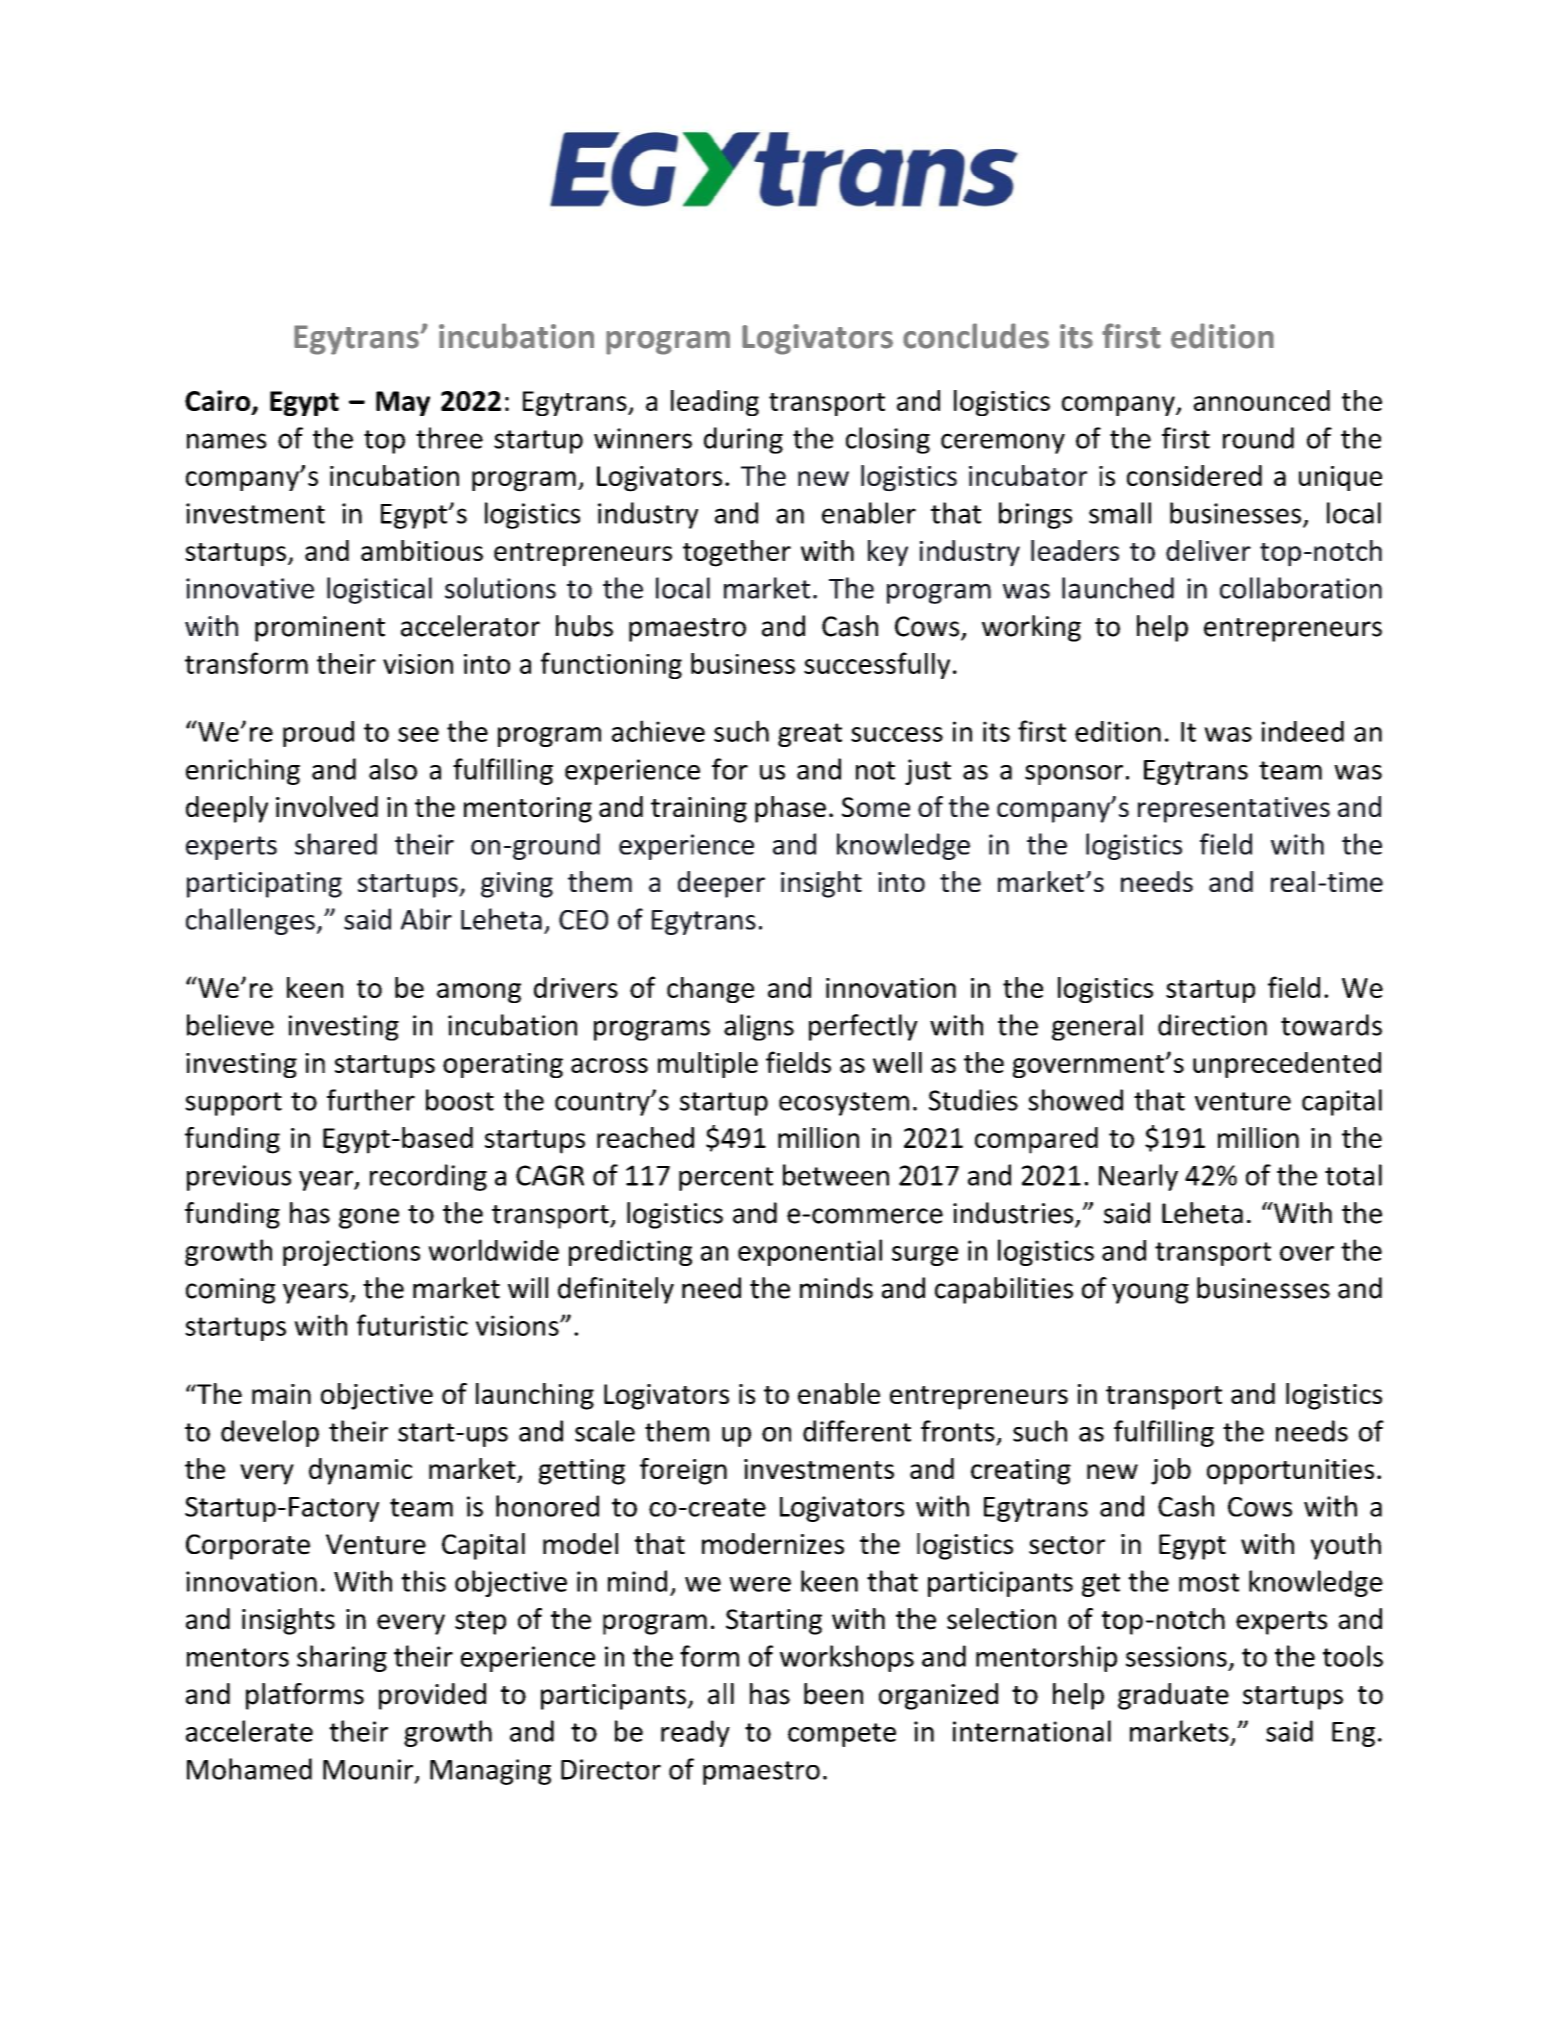 This screenshot has width=1568, height=2029. I want to click on May, so click(403, 403).
